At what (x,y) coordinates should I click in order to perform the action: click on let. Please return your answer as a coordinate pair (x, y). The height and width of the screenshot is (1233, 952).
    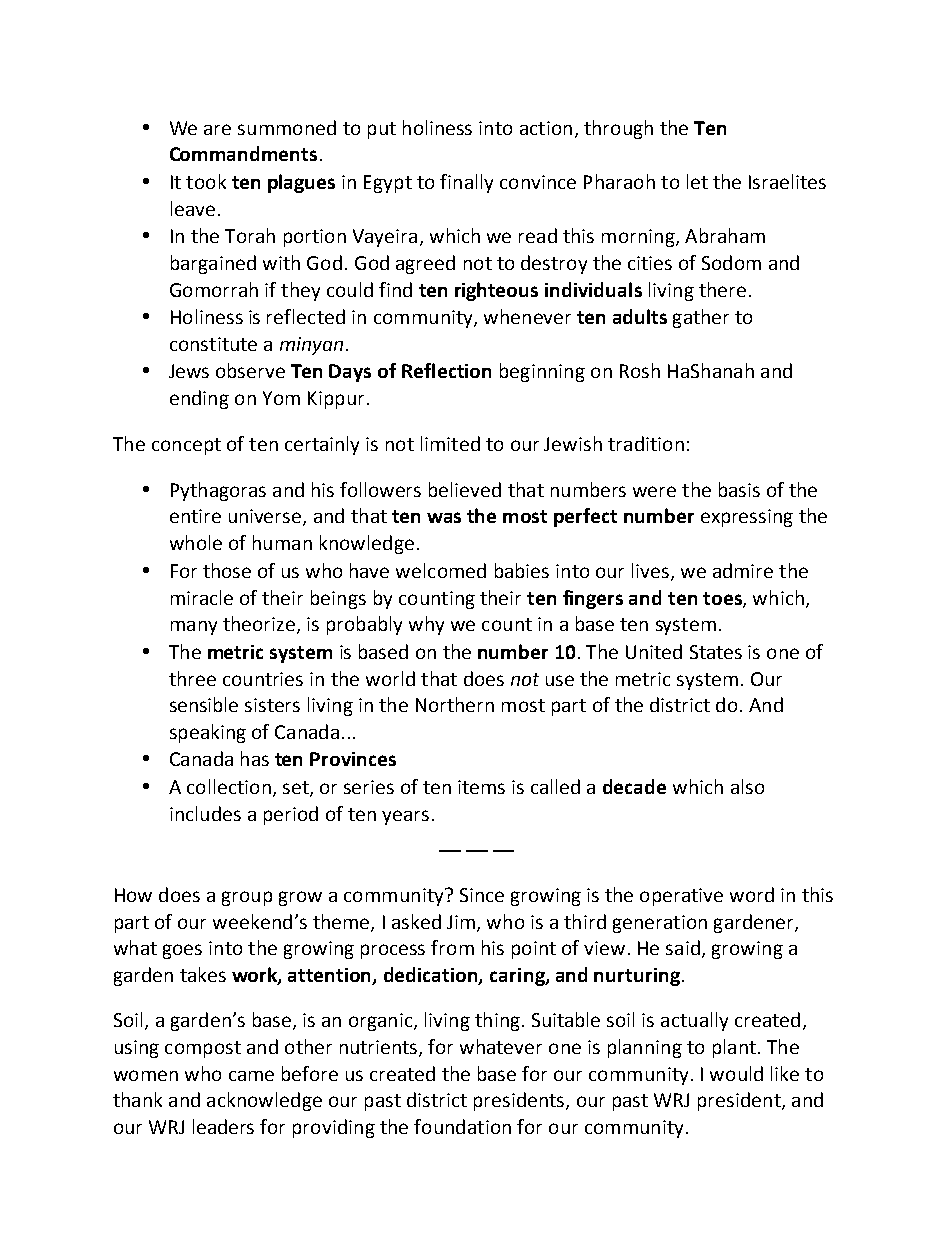
    Looking at the image, I should click on (697, 181).
